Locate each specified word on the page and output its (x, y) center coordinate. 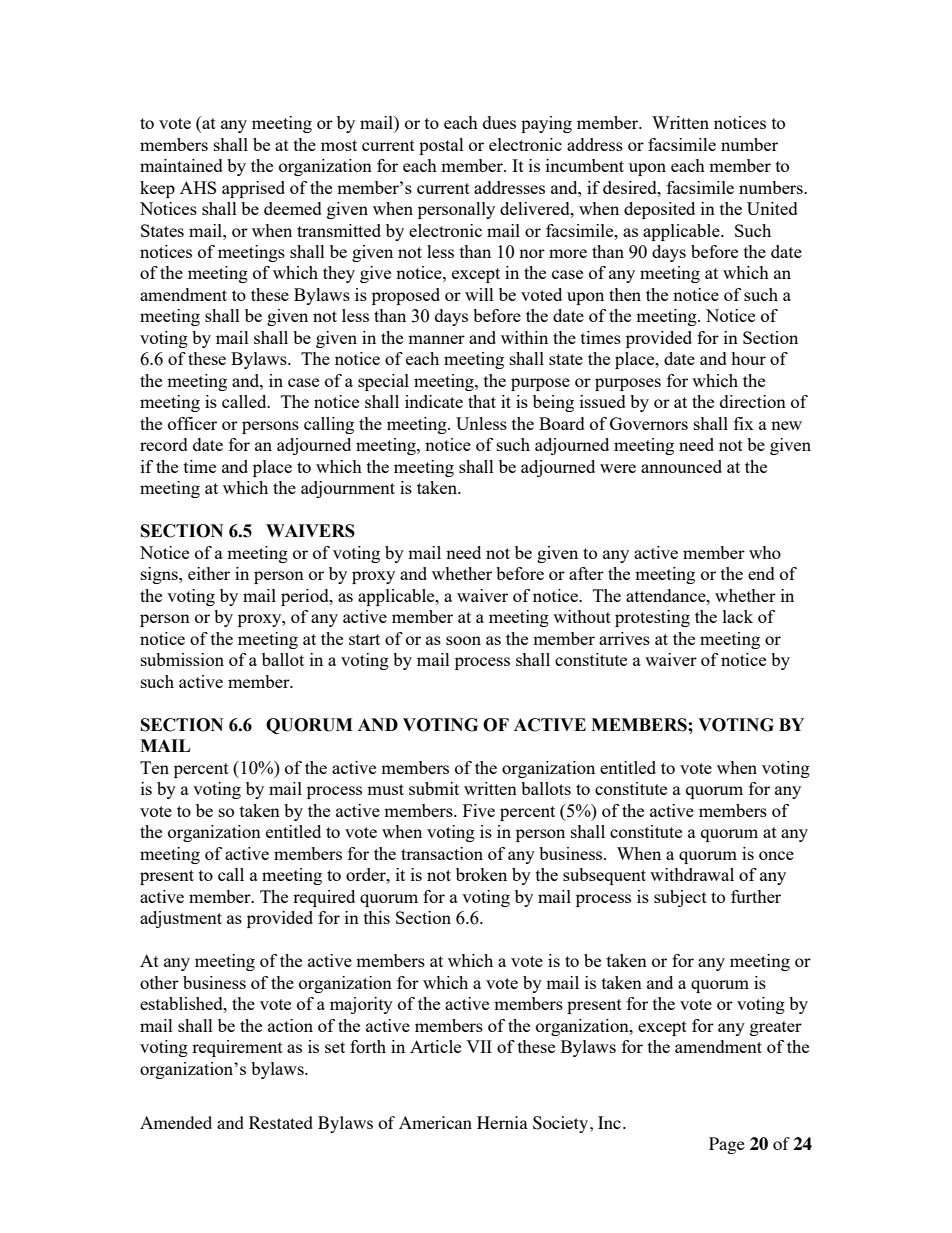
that (482, 401)
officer (192, 423)
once (776, 855)
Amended (176, 1122)
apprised (253, 189)
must (385, 789)
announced (681, 466)
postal (441, 146)
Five (479, 810)
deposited (659, 210)
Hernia (502, 1122)
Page (727, 1145)
